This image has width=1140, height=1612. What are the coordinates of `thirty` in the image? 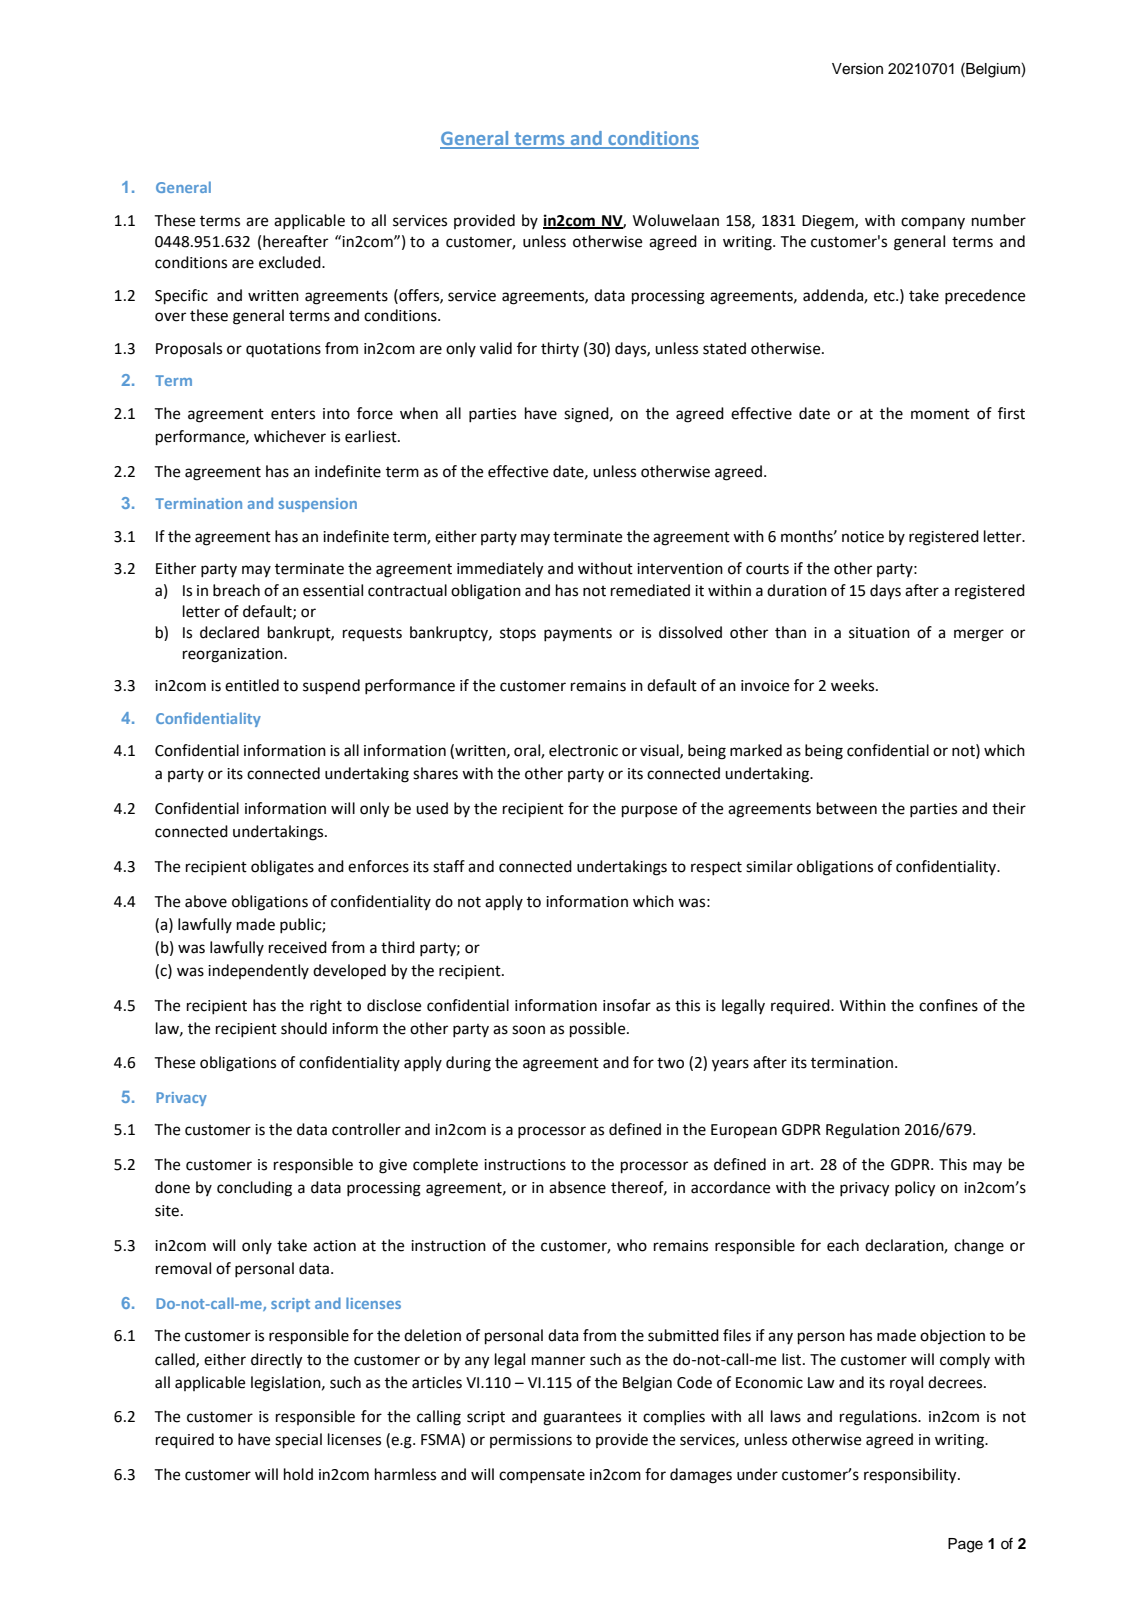 It's located at (560, 350).
